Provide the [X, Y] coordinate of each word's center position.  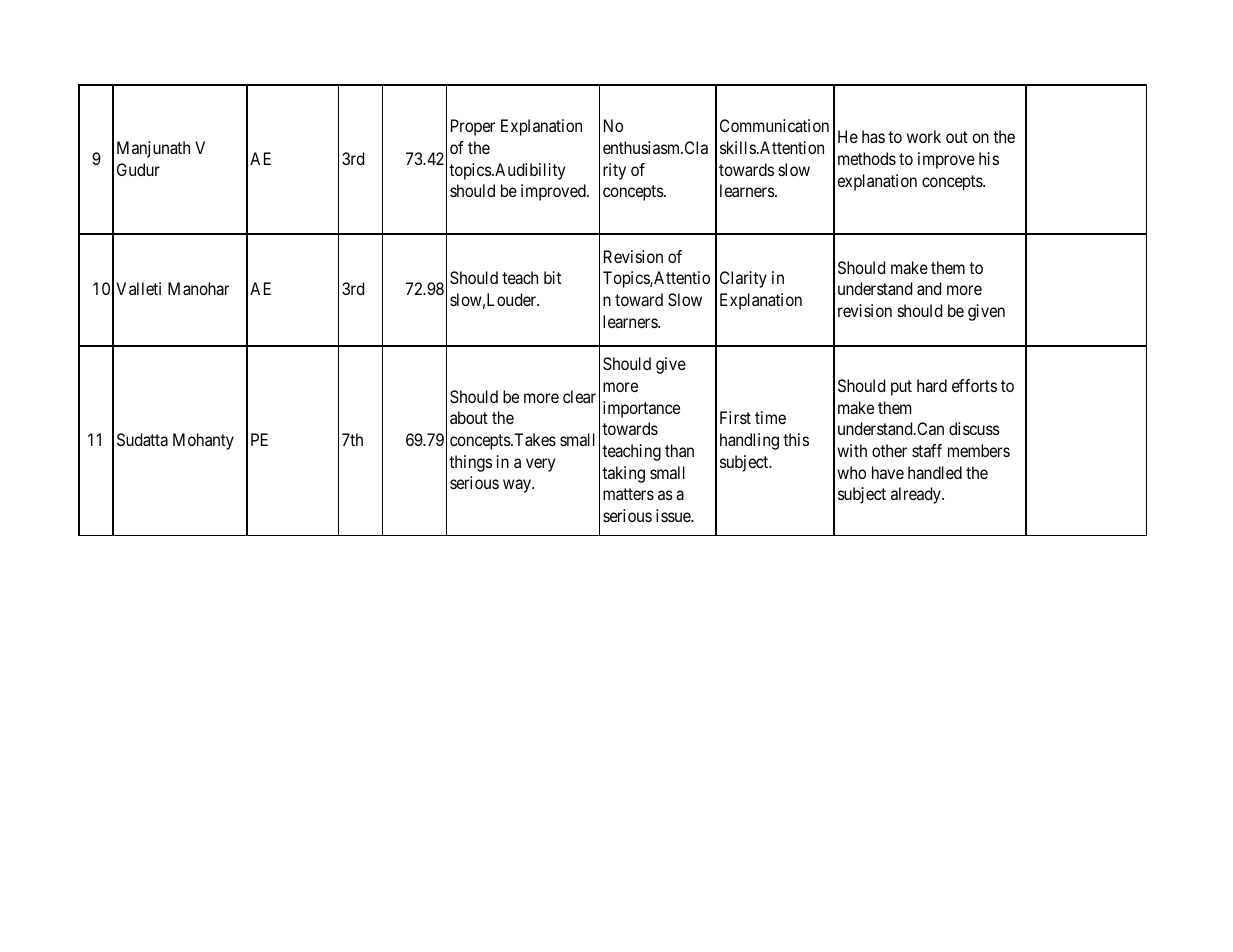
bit [552, 277]
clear [579, 396]
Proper [473, 127]
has [873, 136]
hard [932, 385]
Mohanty [203, 441]
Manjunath [153, 149]
